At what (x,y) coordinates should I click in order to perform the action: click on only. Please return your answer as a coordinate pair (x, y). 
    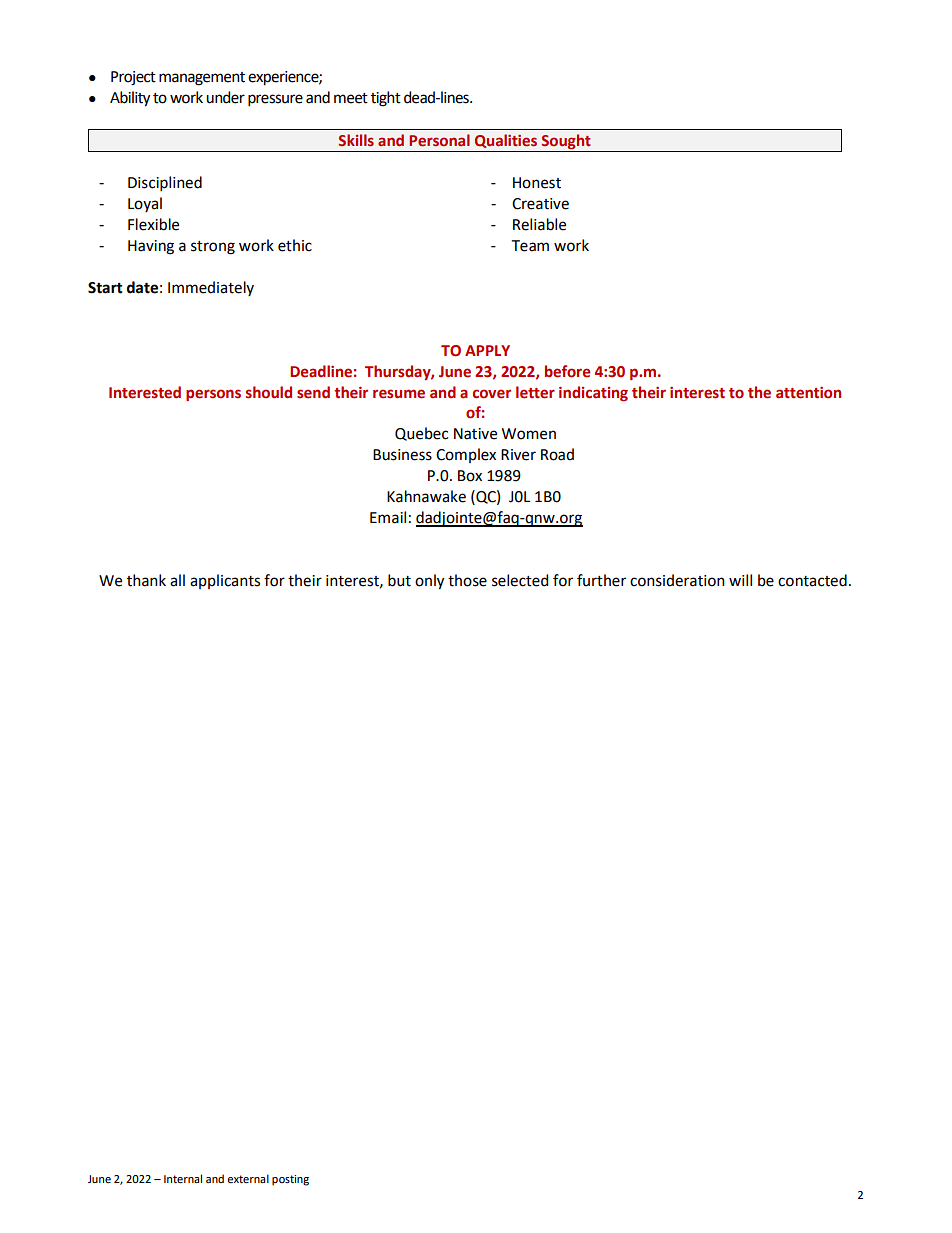
    Looking at the image, I should click on (429, 582).
